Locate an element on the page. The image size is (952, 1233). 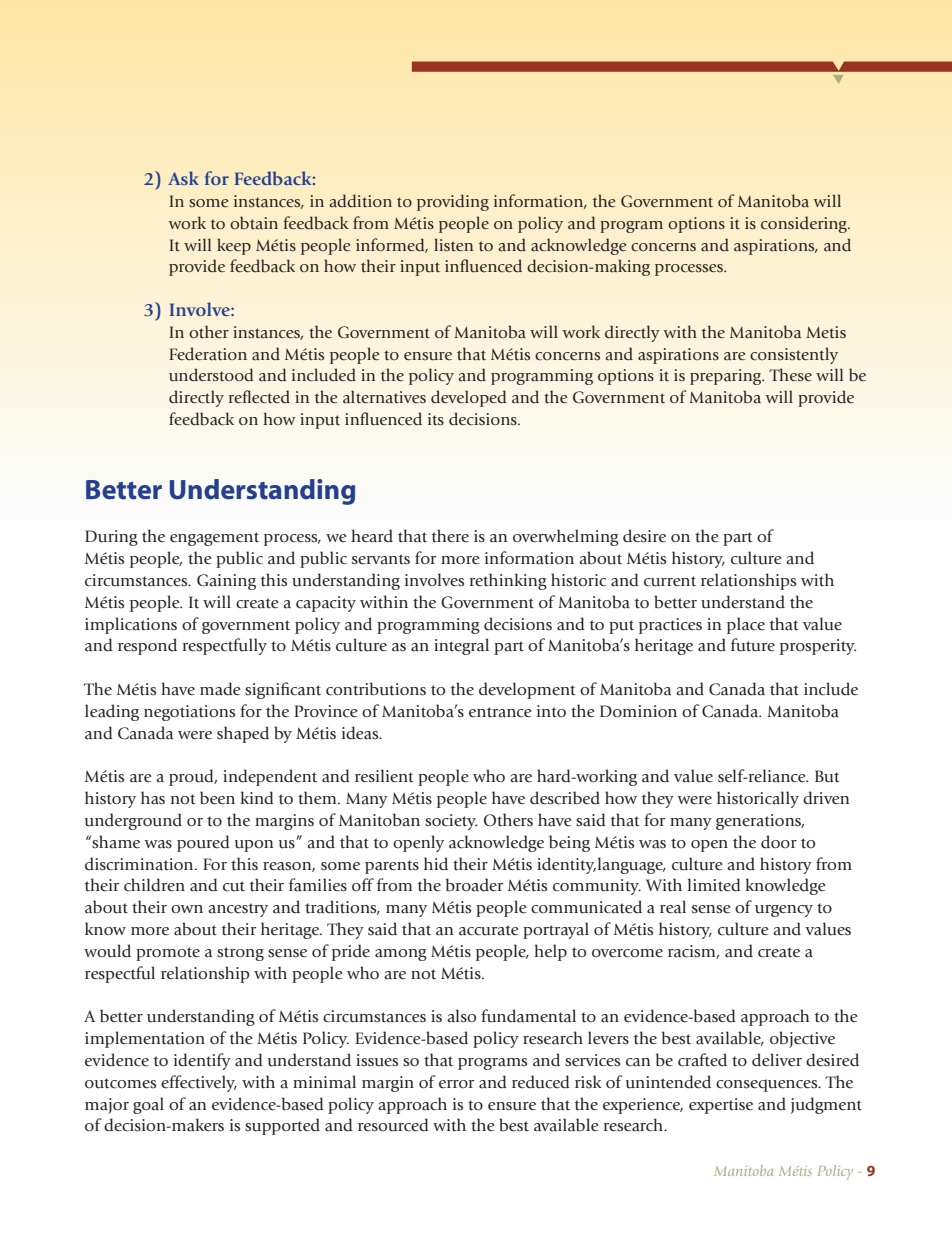
error is located at coordinates (457, 1084).
